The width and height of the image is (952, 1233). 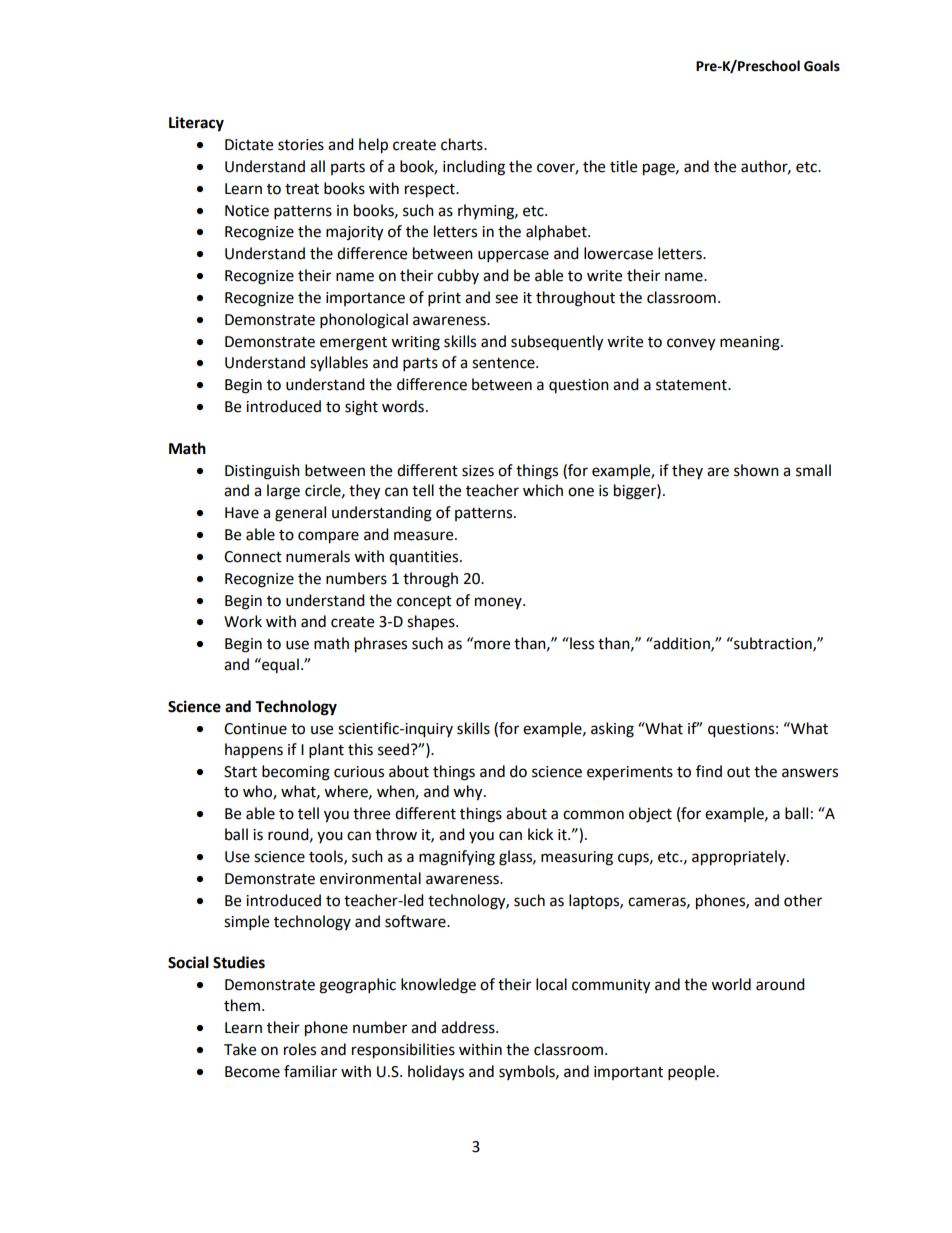 What do you see at coordinates (469, 793) in the image?
I see `why` at bounding box center [469, 793].
